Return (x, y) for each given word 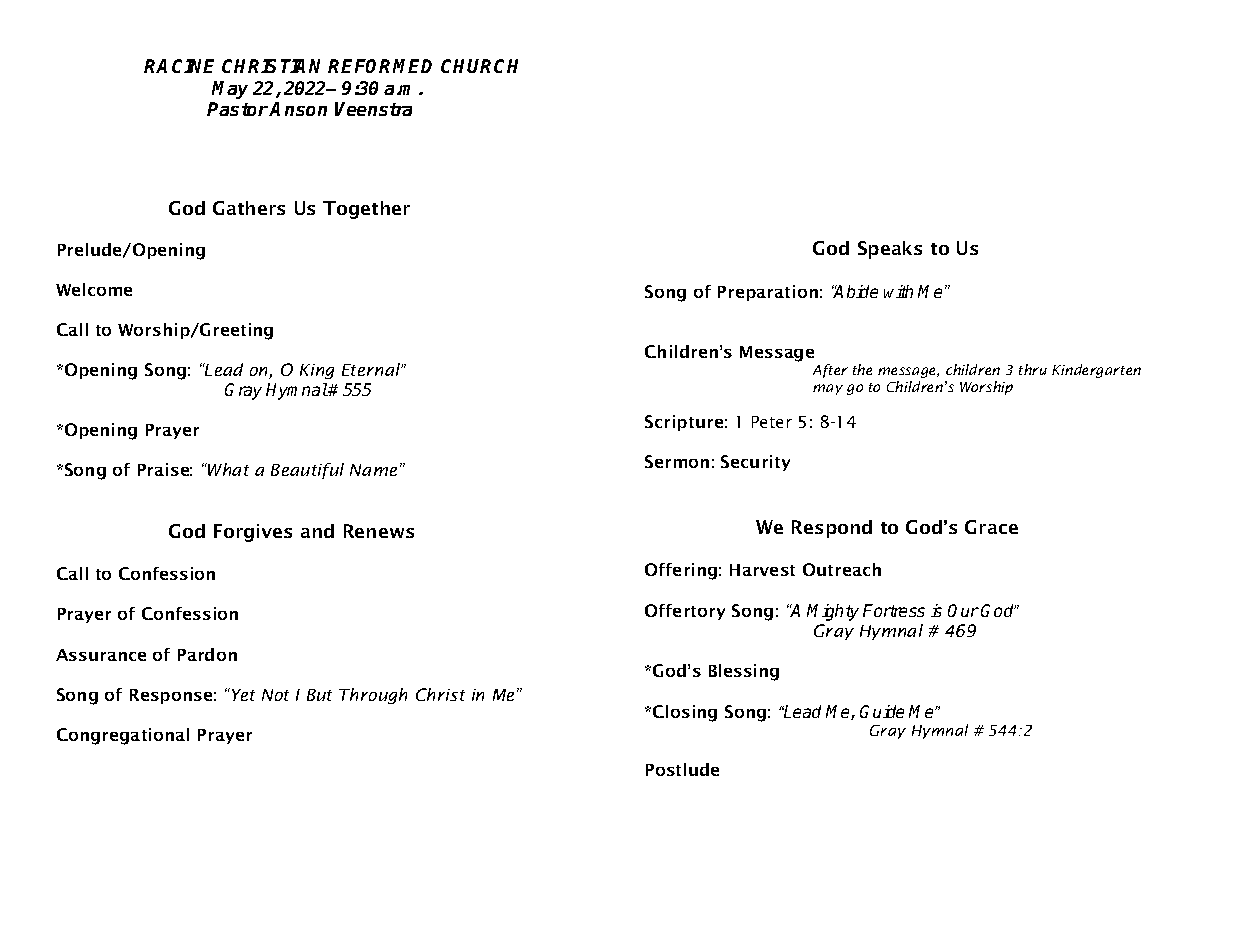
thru (1033, 369)
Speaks (890, 250)
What (227, 469)
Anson (298, 109)
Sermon (677, 461)
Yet (242, 694)
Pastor (238, 109)
